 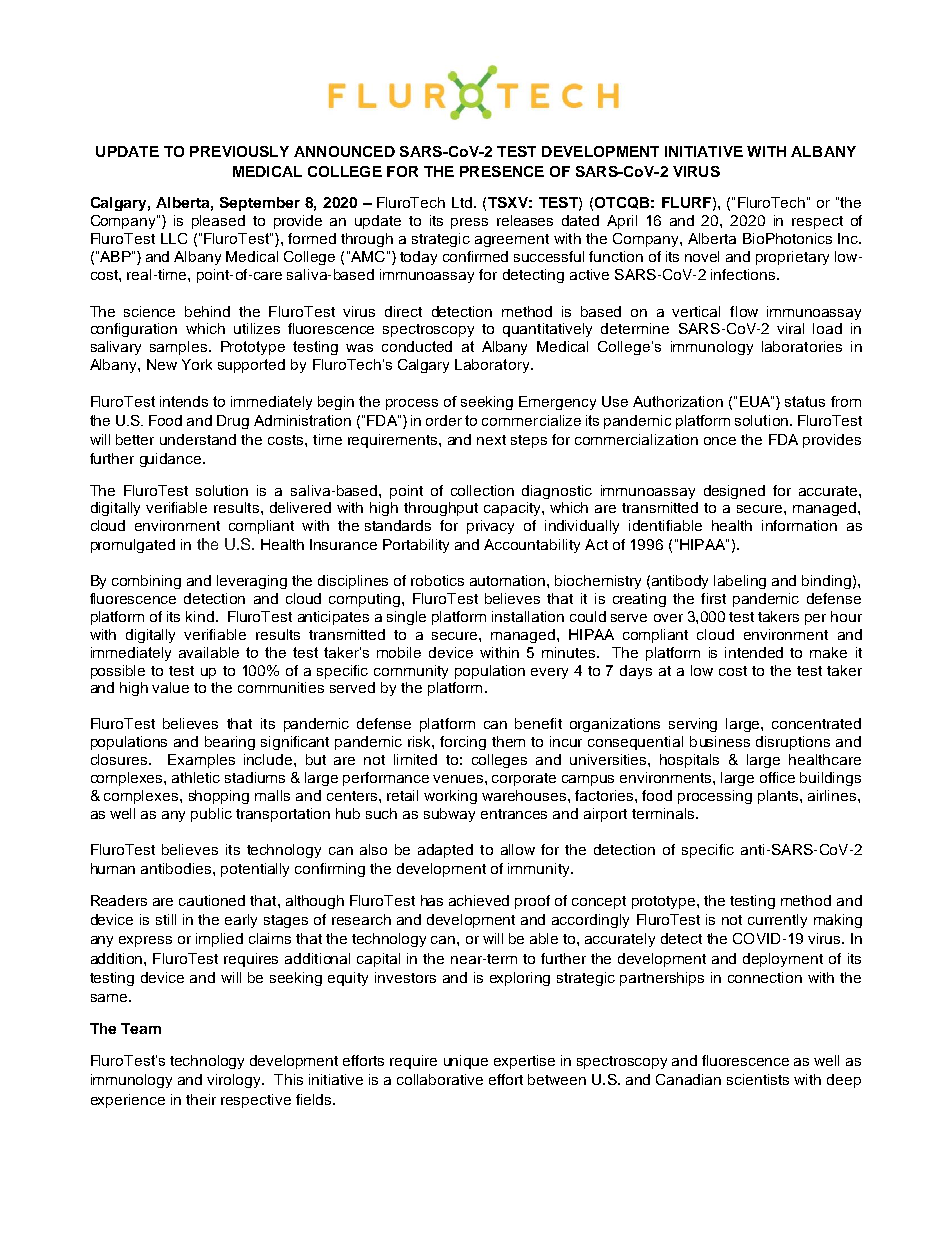 I want to click on unique, so click(x=466, y=1062).
